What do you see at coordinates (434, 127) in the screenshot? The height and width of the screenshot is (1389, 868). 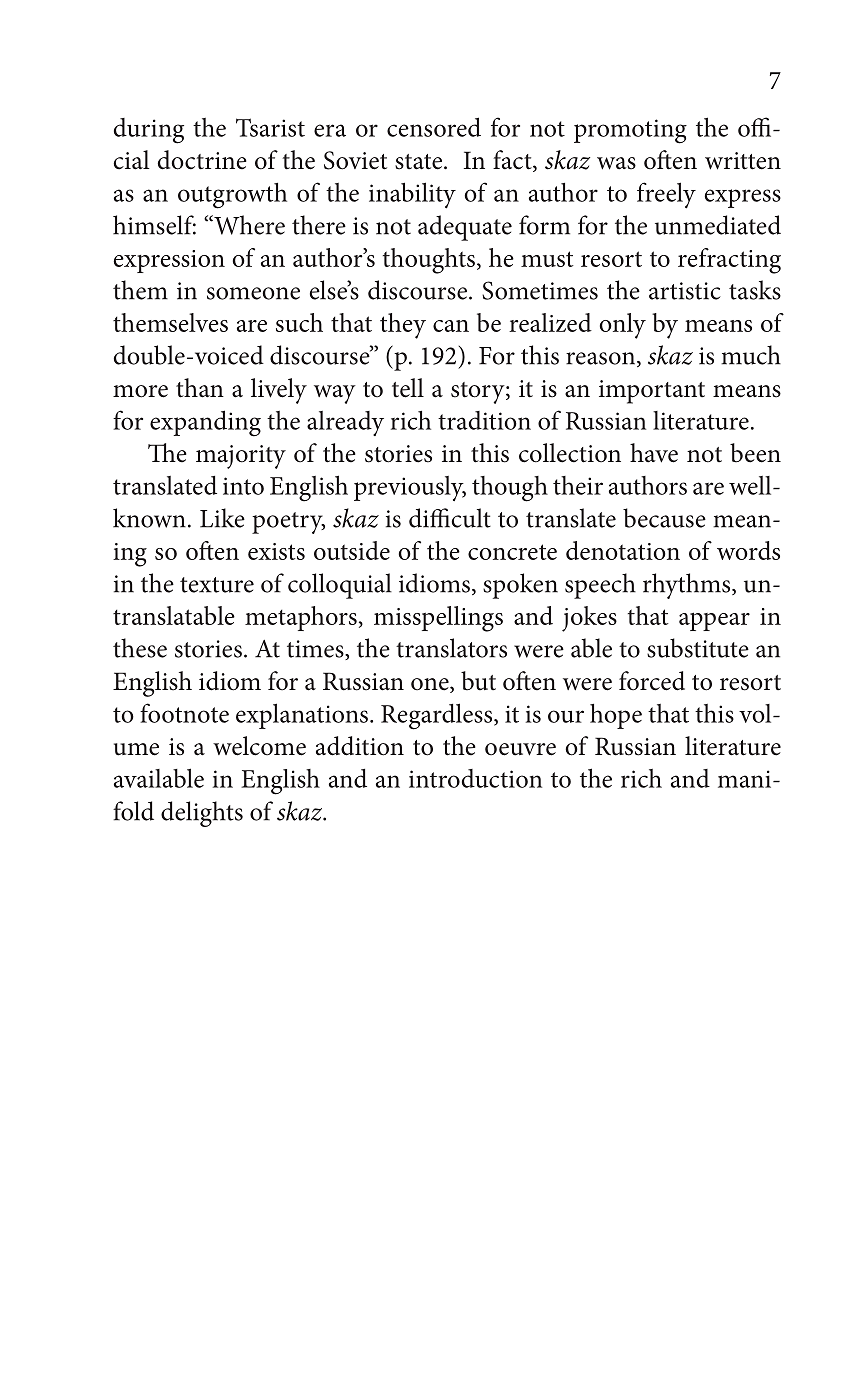 I see `censored` at bounding box center [434, 127].
